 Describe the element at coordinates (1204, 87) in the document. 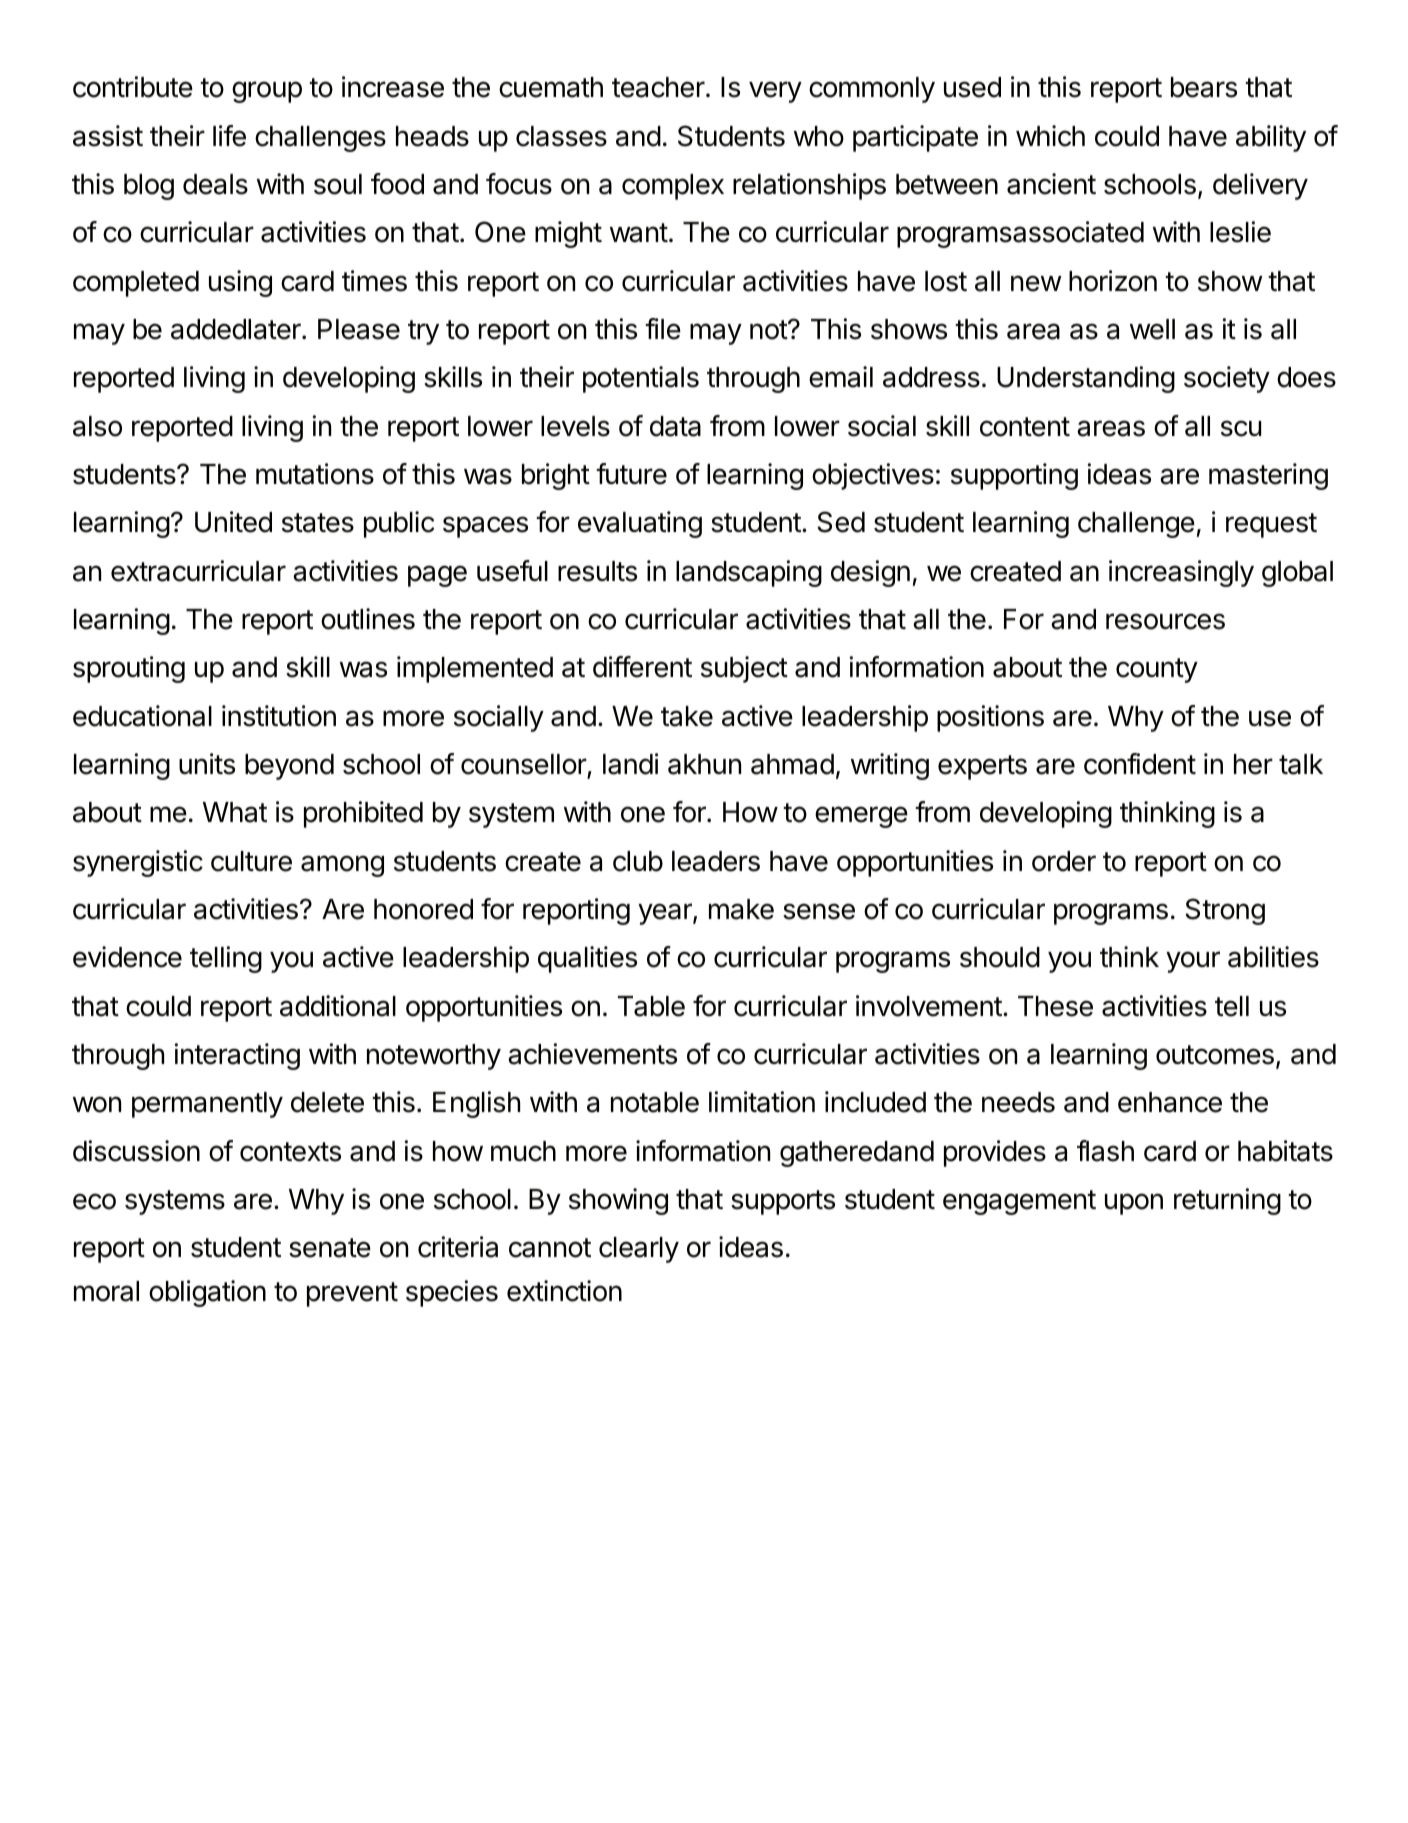

I see `bears` at that location.
